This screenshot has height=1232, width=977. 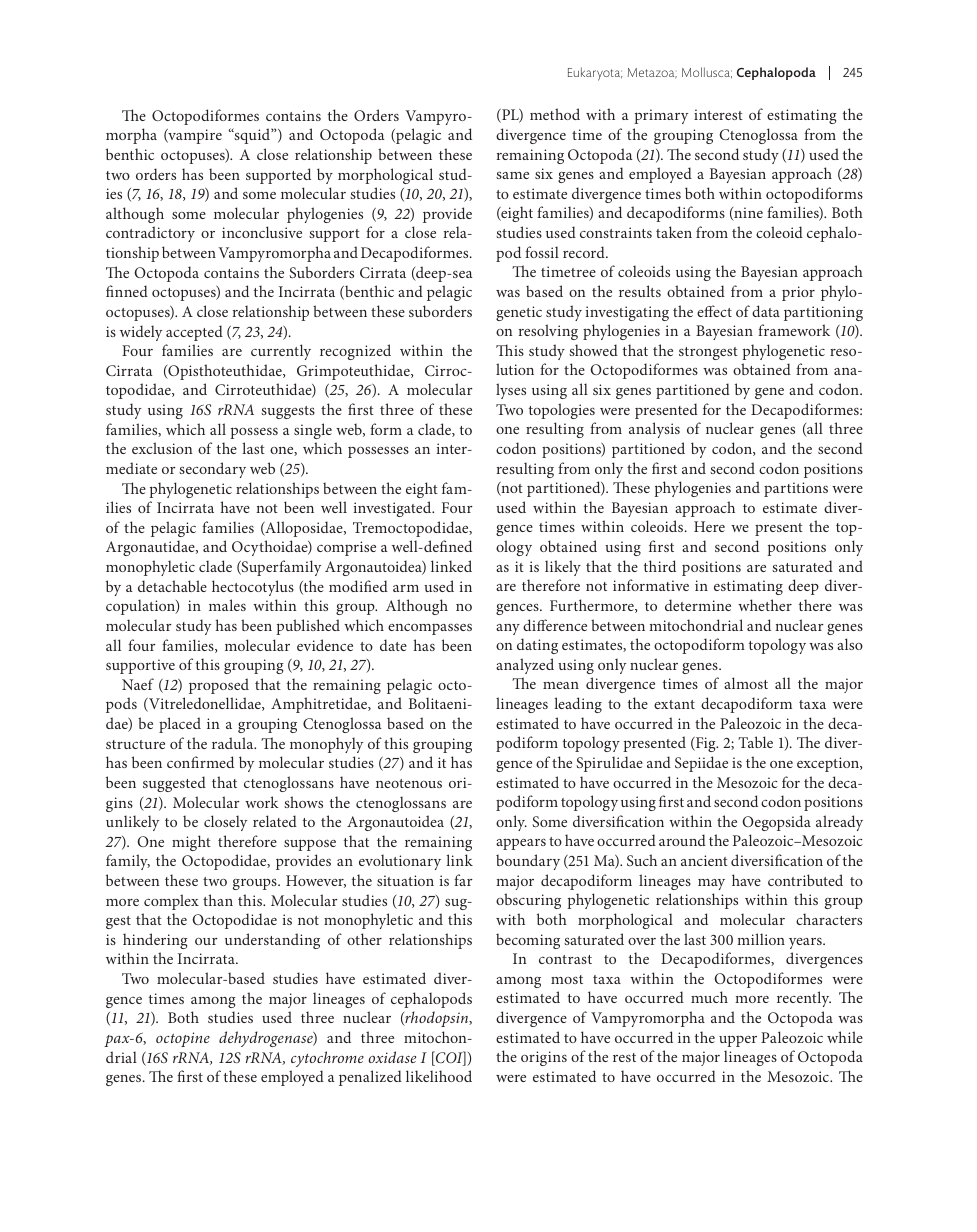 What do you see at coordinates (661, 116) in the screenshot?
I see `primary` at bounding box center [661, 116].
